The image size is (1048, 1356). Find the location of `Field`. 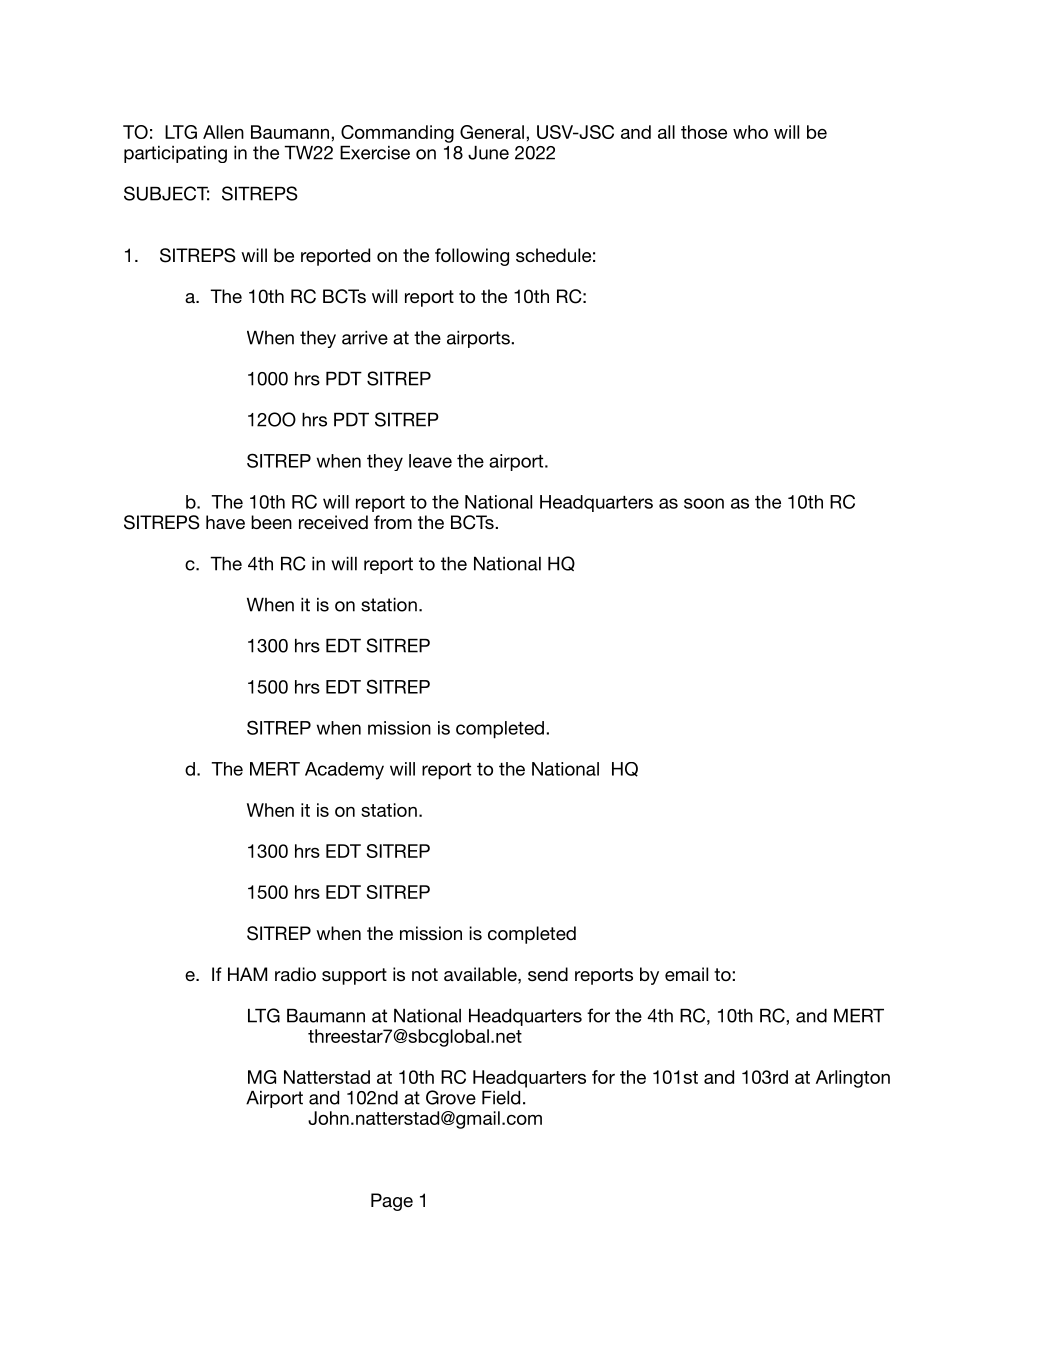

Field is located at coordinates (501, 1098).
